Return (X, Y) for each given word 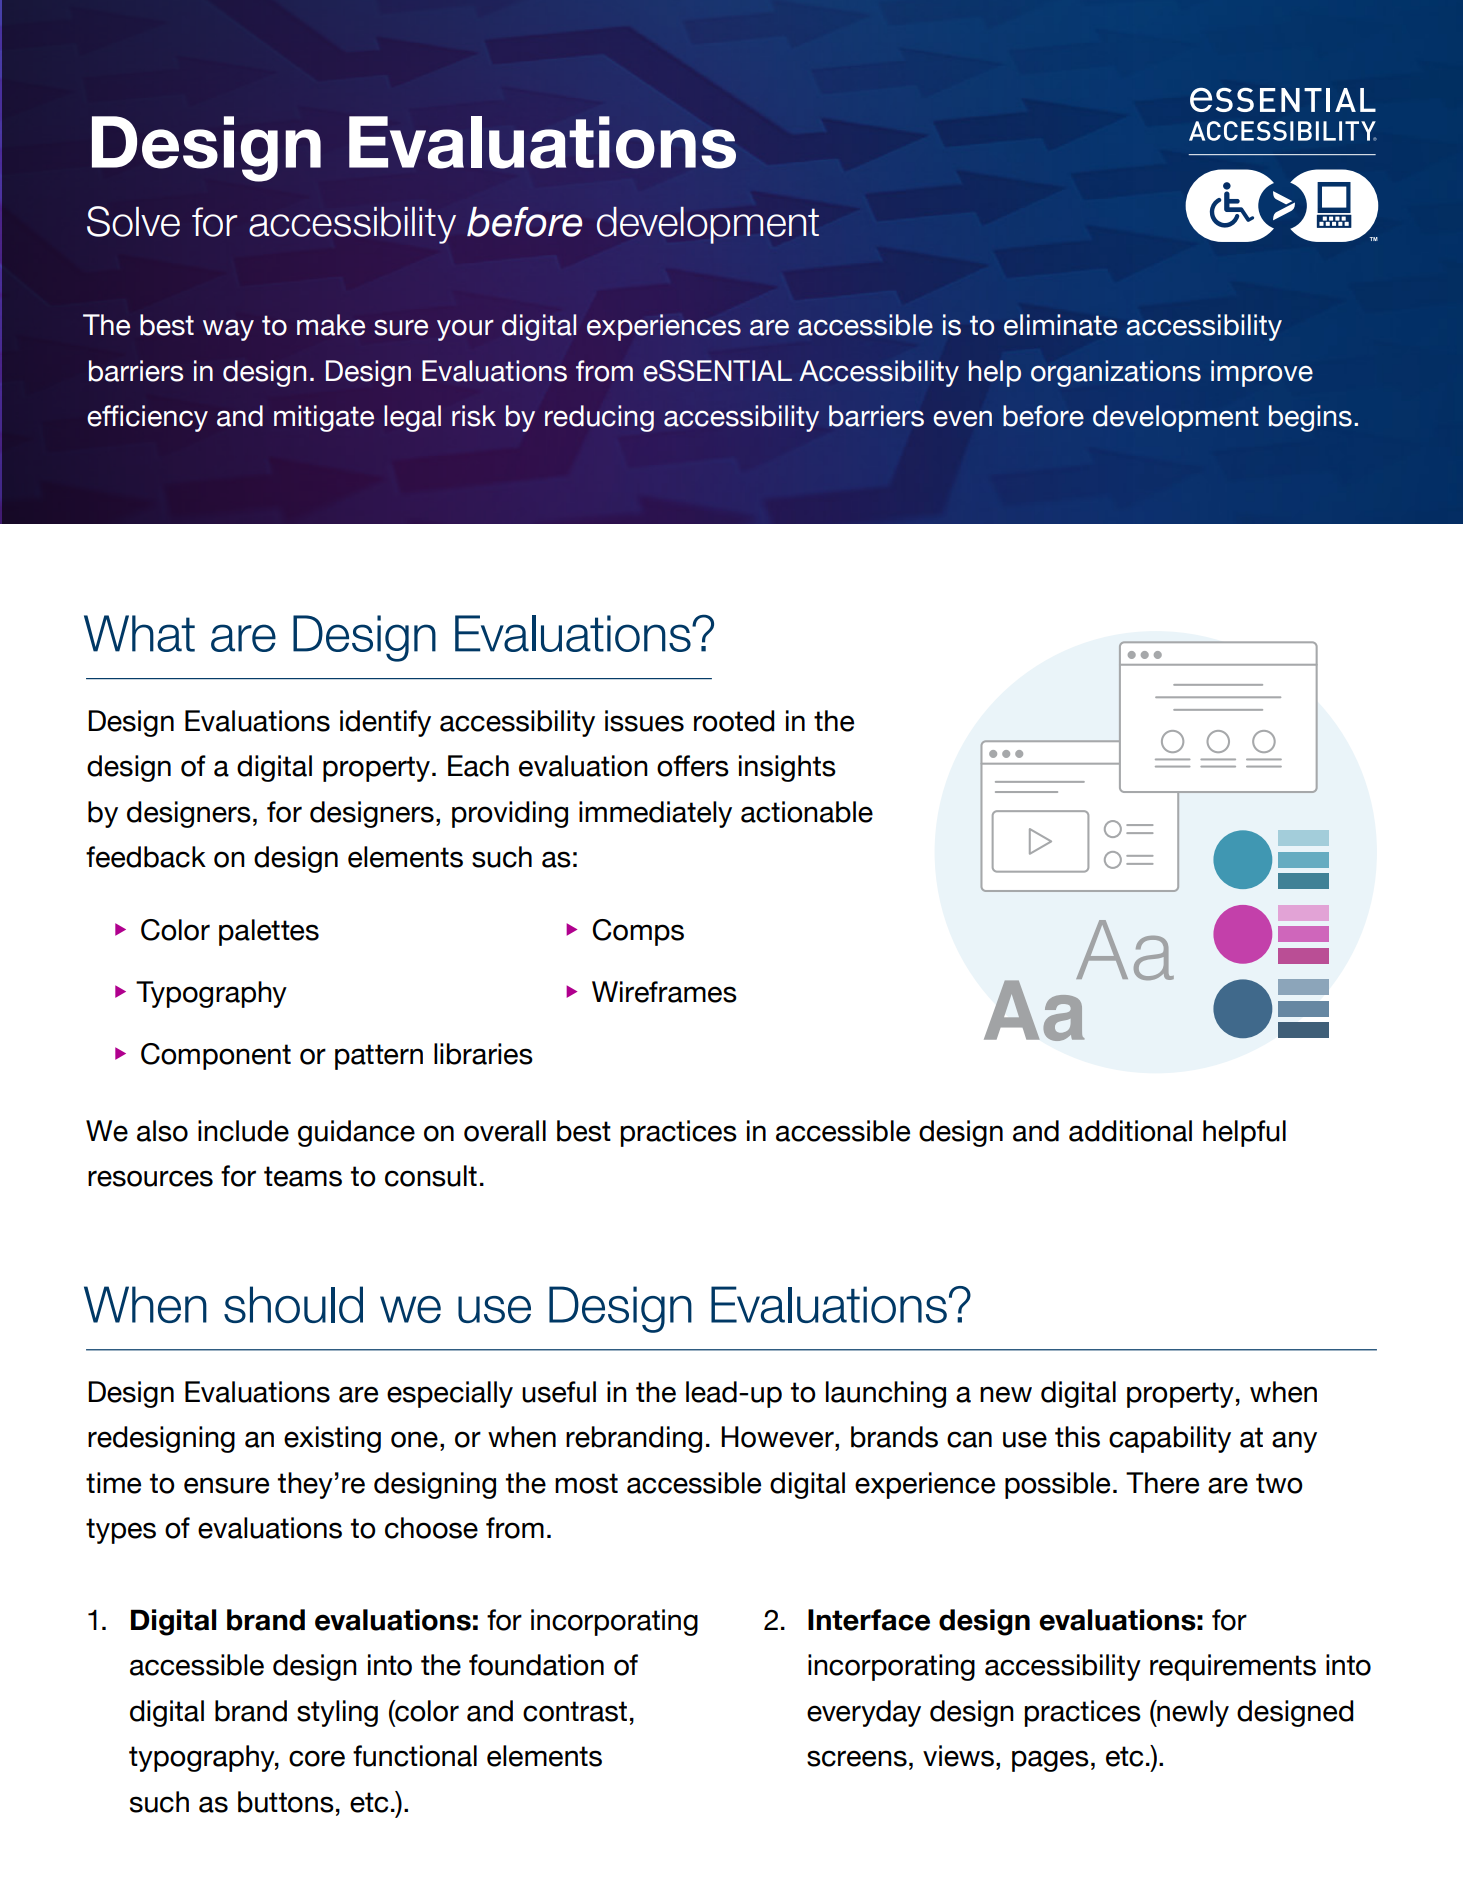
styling (337, 1713)
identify (385, 723)
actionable (807, 812)
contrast (575, 1711)
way (228, 330)
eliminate (1060, 325)
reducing (599, 418)
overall (505, 1131)
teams (303, 1176)
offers (693, 766)
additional (1130, 1131)
